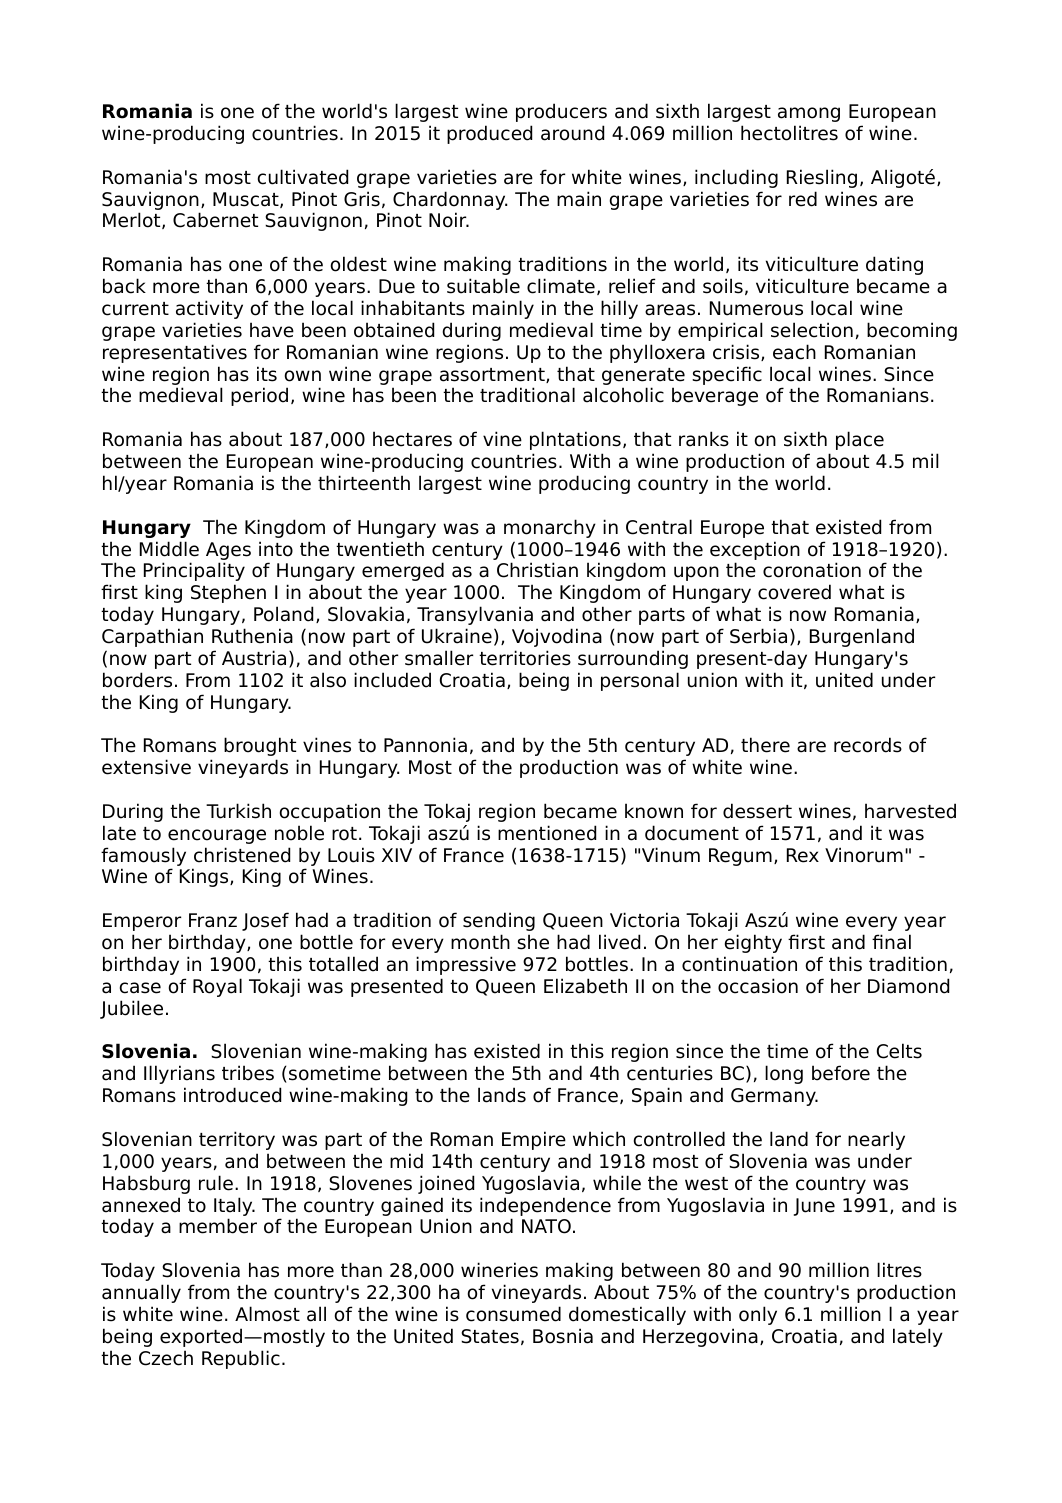 The height and width of the screenshot is (1503, 1062). Describe the element at coordinates (228, 551) in the screenshot. I see `Ages` at that location.
